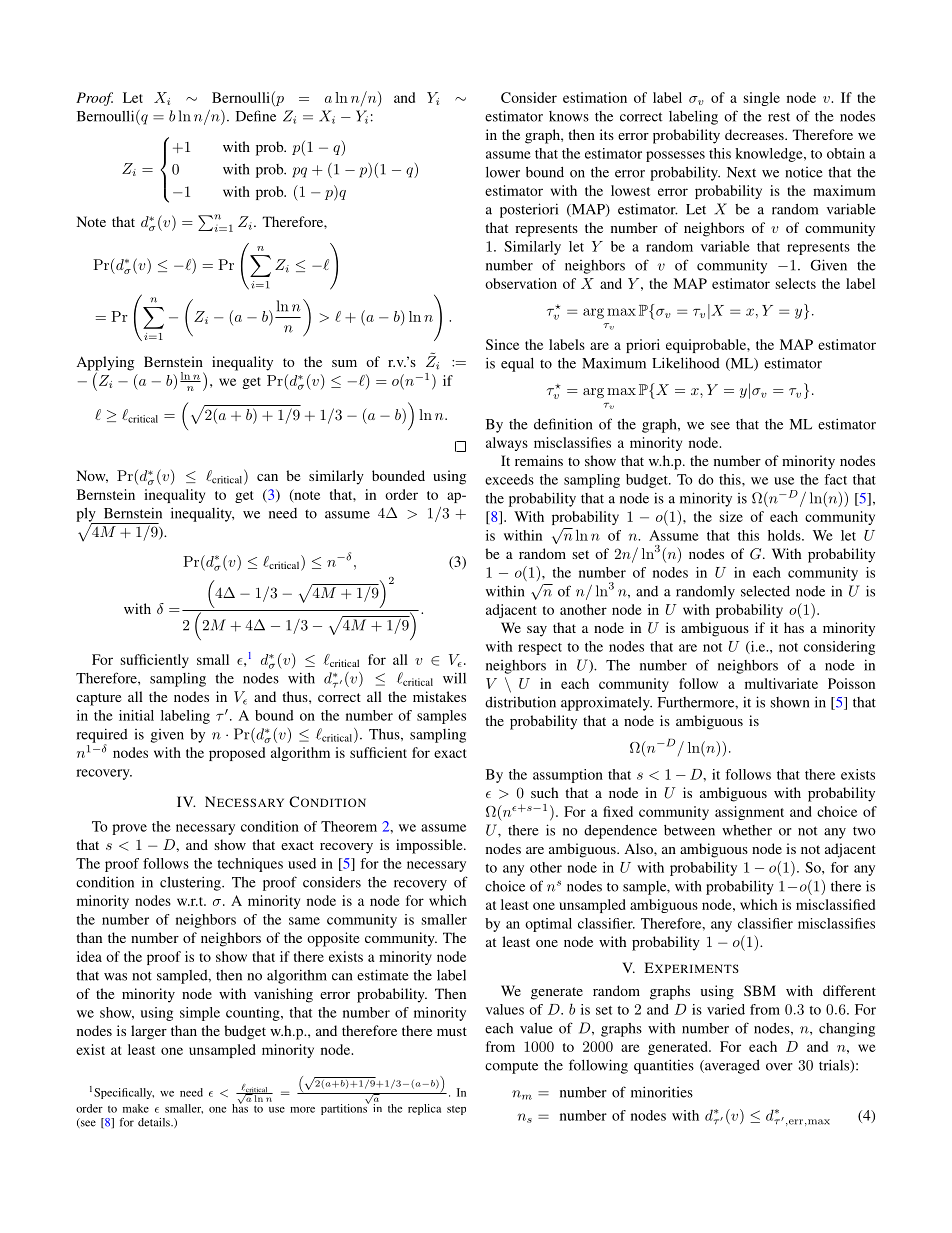 Image resolution: width=952 pixels, height=1233 pixels. Describe the element at coordinates (191, 883) in the document. I see `clustering` at that location.
